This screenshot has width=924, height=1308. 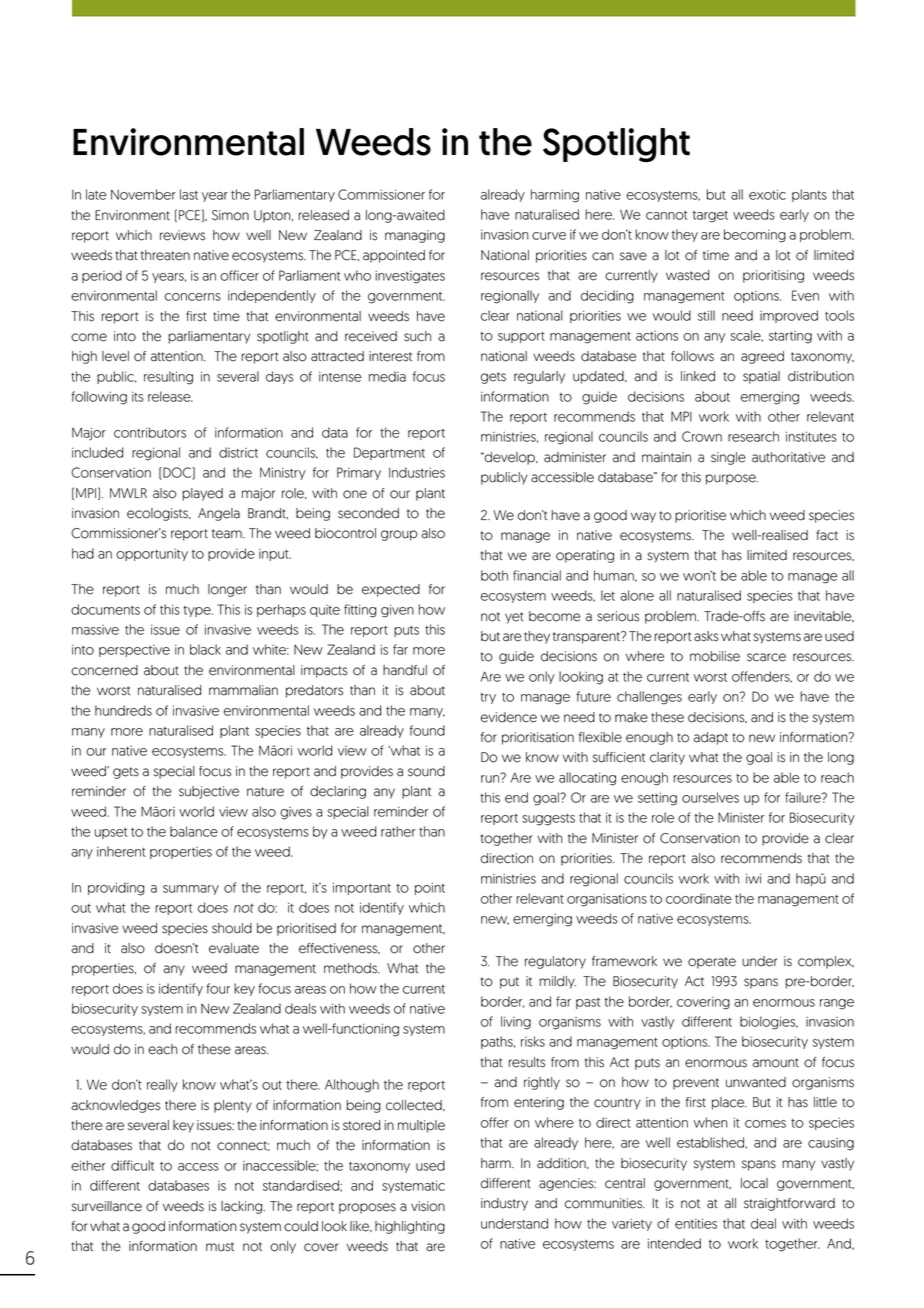 What do you see at coordinates (427, 730) in the screenshot?
I see `found` at bounding box center [427, 730].
